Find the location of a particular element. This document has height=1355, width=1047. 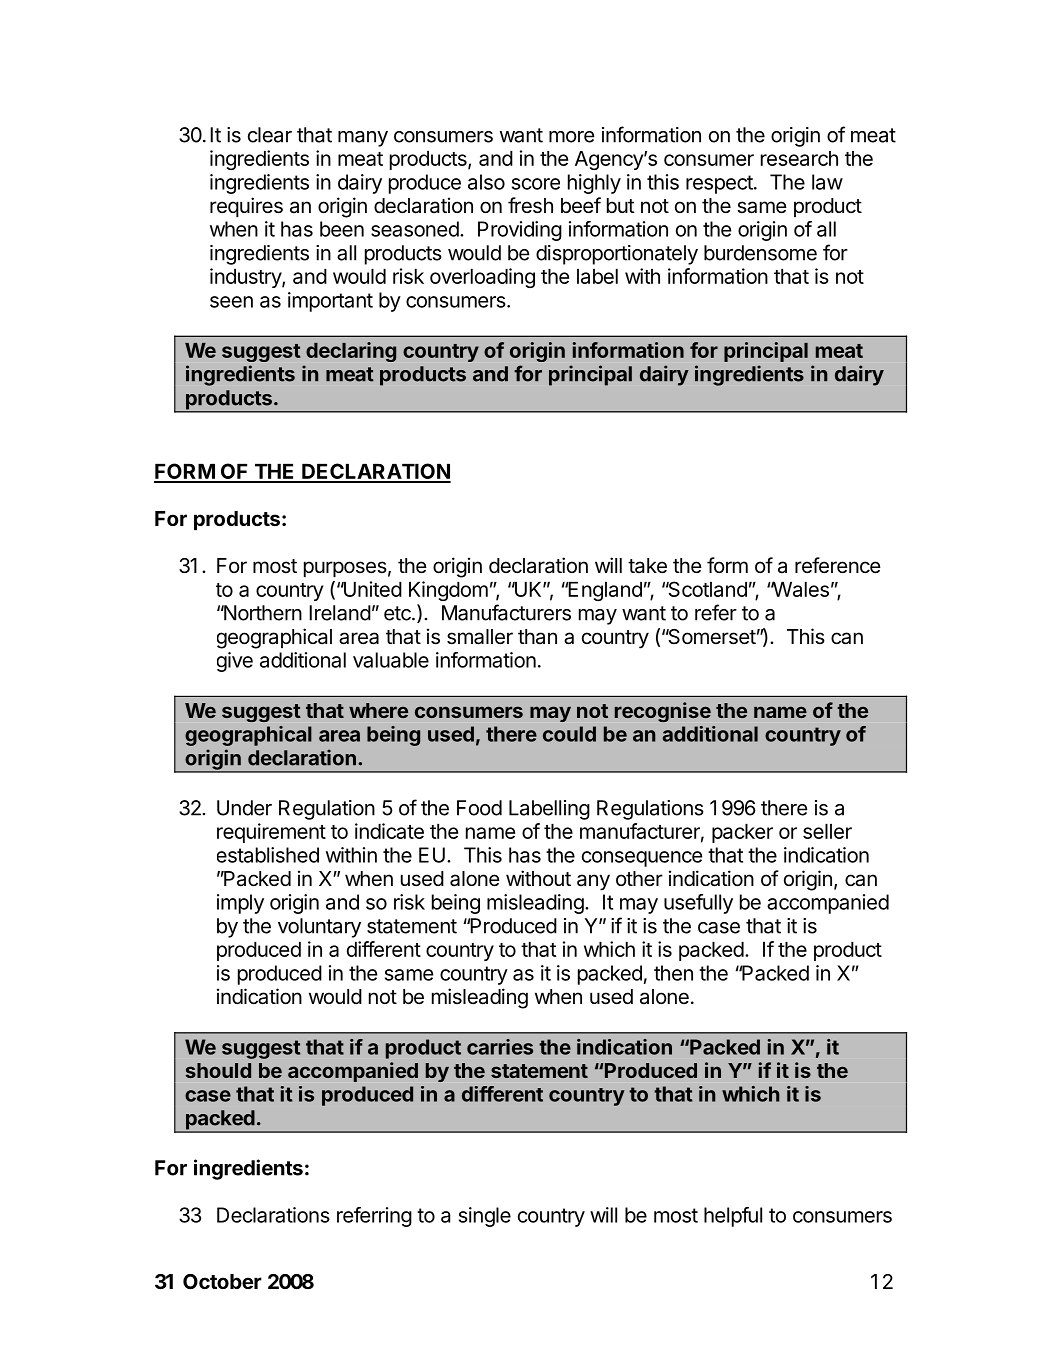

than is located at coordinates (537, 637).
